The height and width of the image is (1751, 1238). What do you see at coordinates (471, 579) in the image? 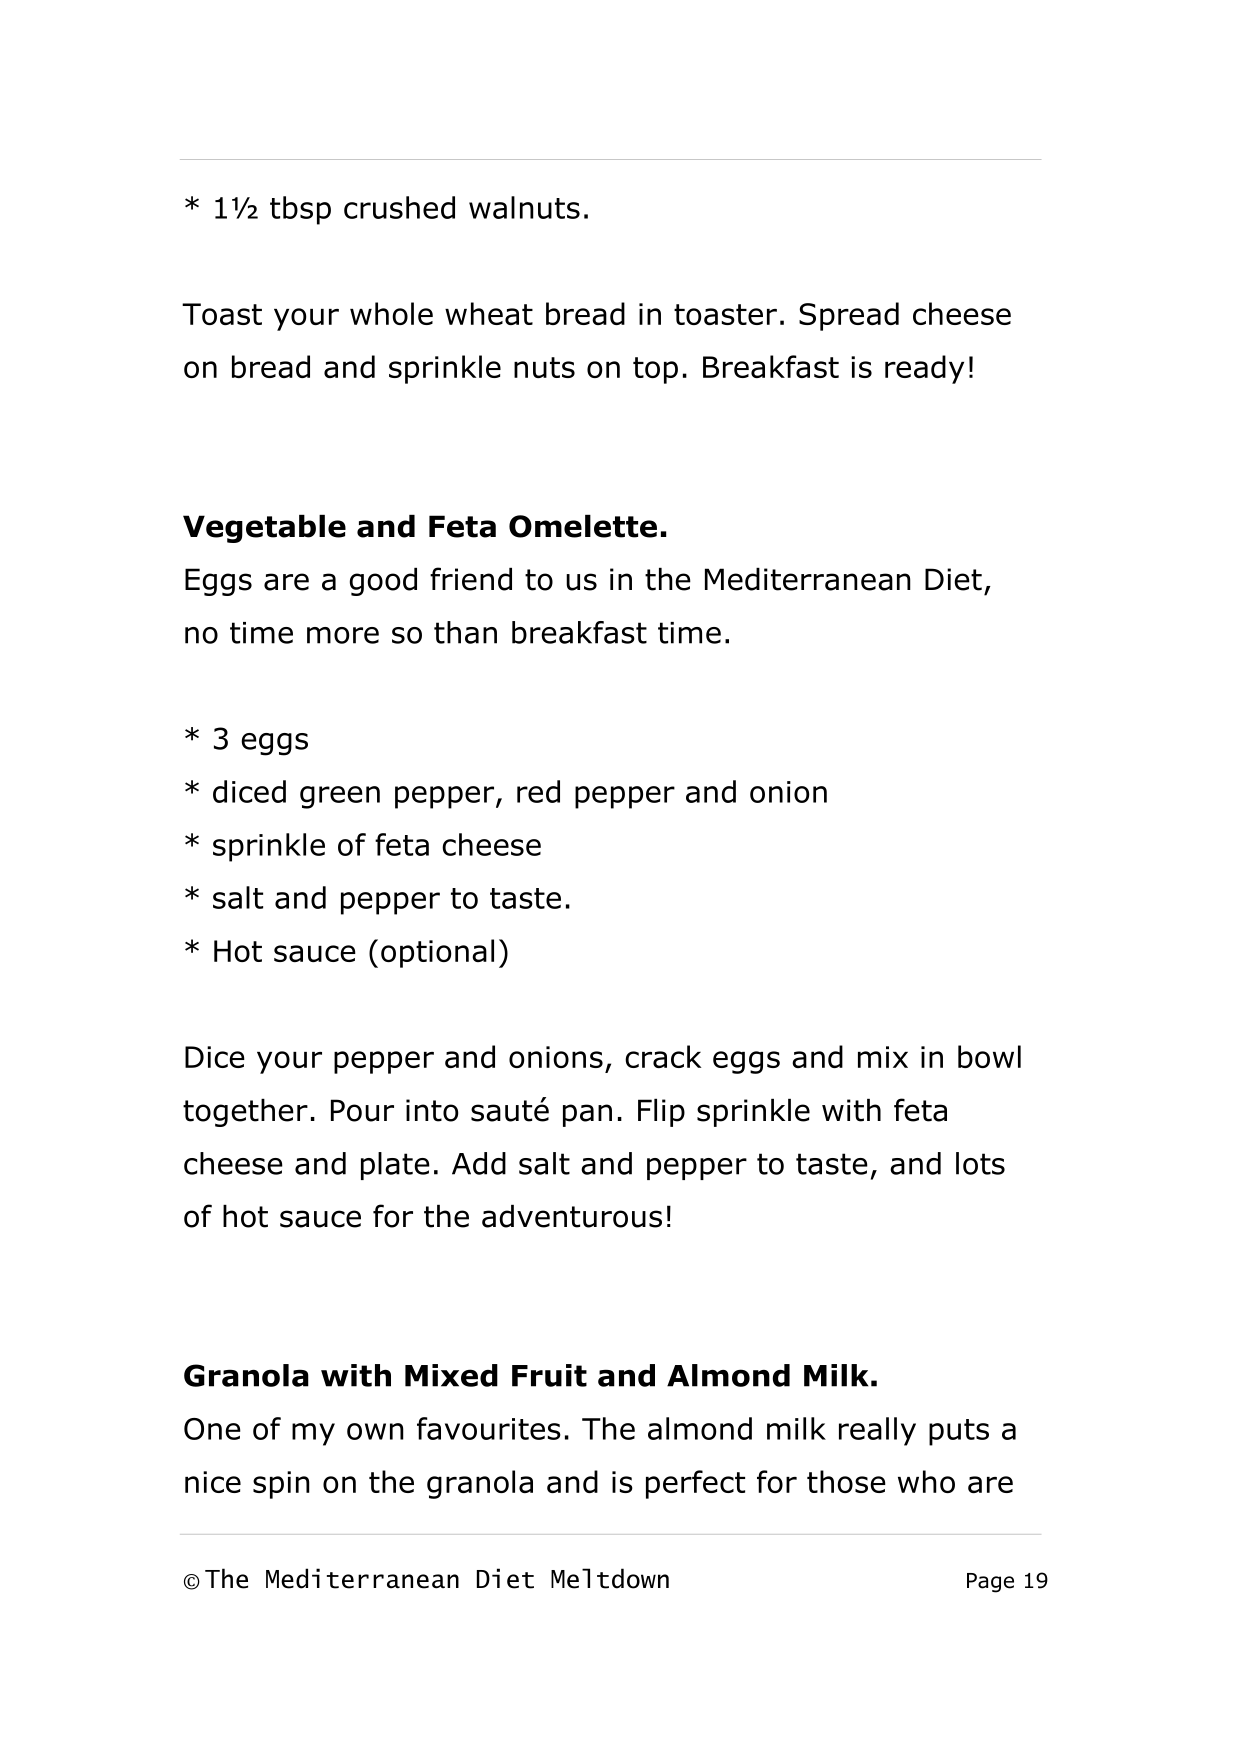
I see `friend` at bounding box center [471, 579].
